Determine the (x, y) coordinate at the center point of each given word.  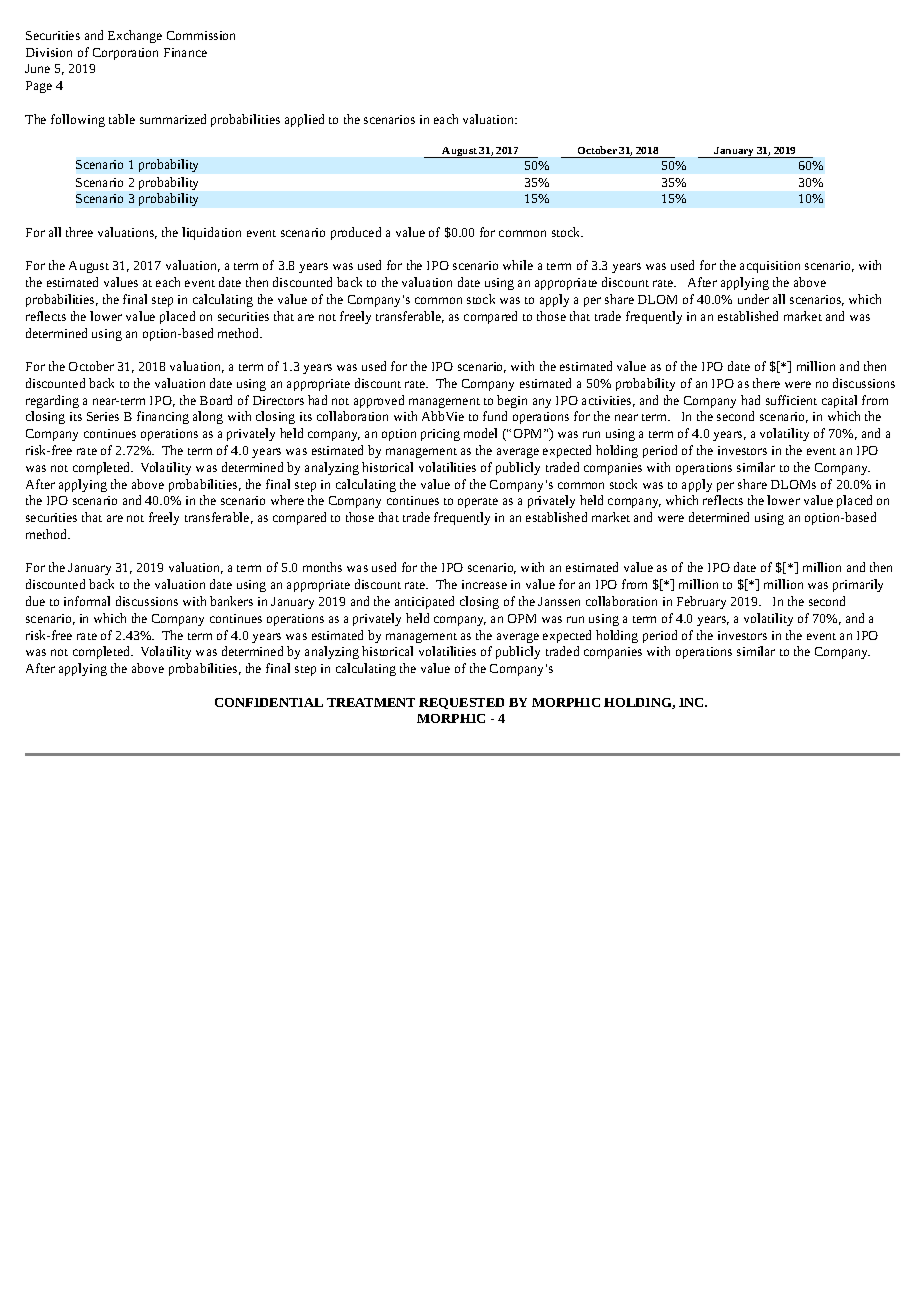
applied (304, 120)
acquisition (770, 267)
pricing (440, 435)
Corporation (125, 54)
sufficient (791, 400)
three (79, 232)
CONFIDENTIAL (269, 702)
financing (163, 417)
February (701, 602)
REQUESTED (461, 703)
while (518, 265)
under (753, 299)
